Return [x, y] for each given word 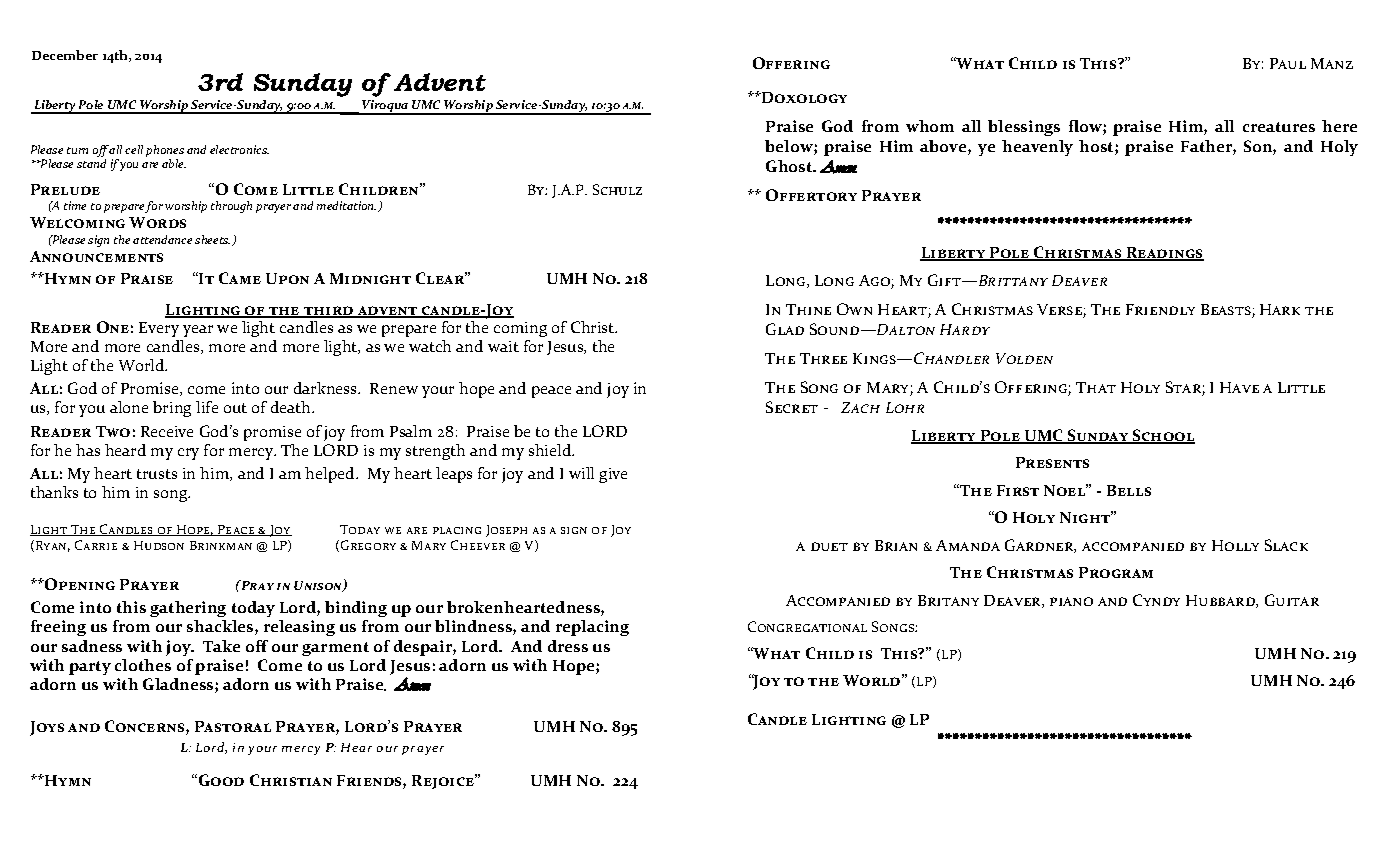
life [207, 407]
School [1163, 436]
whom [930, 126]
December [65, 55]
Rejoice [444, 781]
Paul [1288, 63]
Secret [792, 407]
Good [221, 780]
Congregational [807, 626]
